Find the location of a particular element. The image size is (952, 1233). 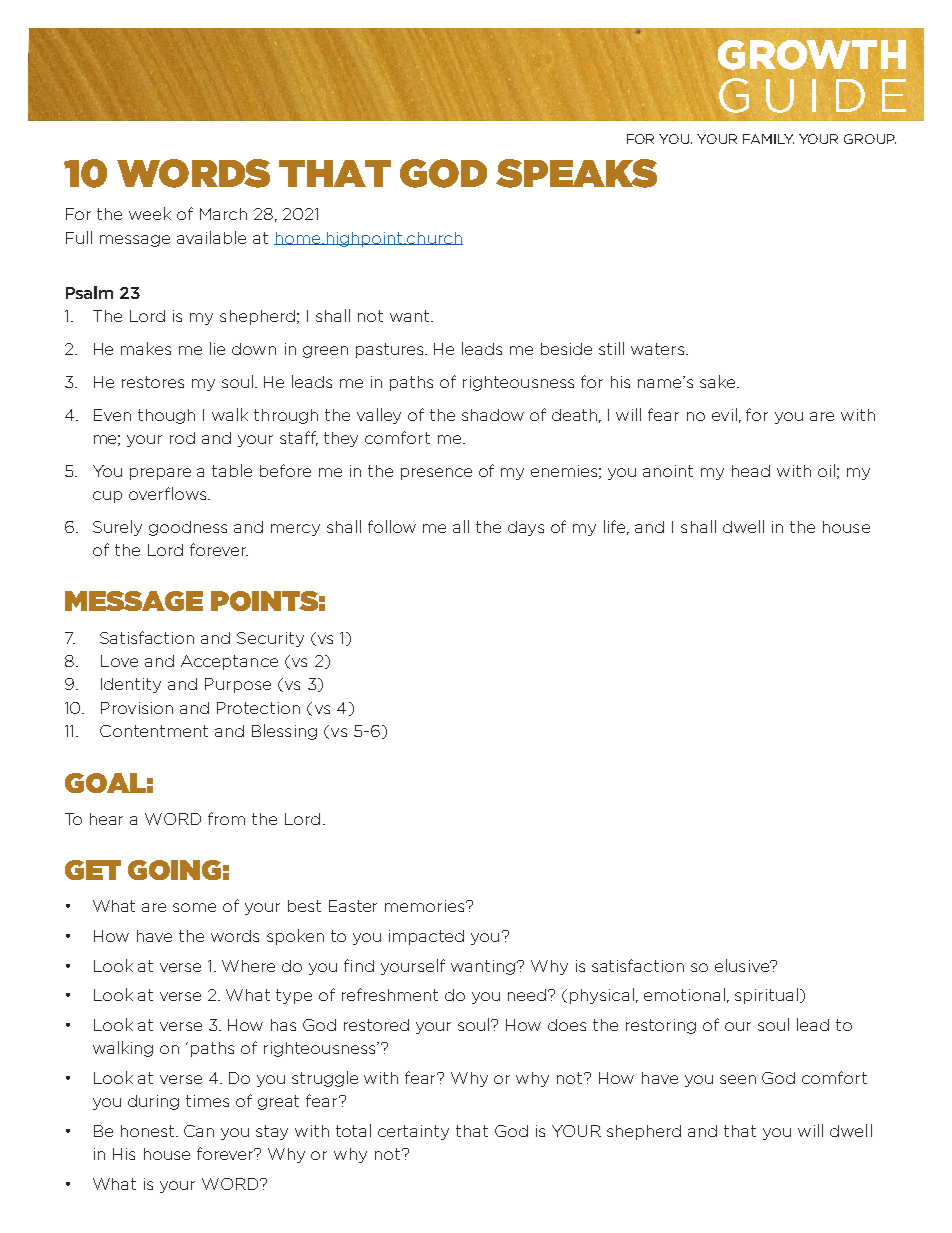

pastures is located at coordinates (391, 350).
